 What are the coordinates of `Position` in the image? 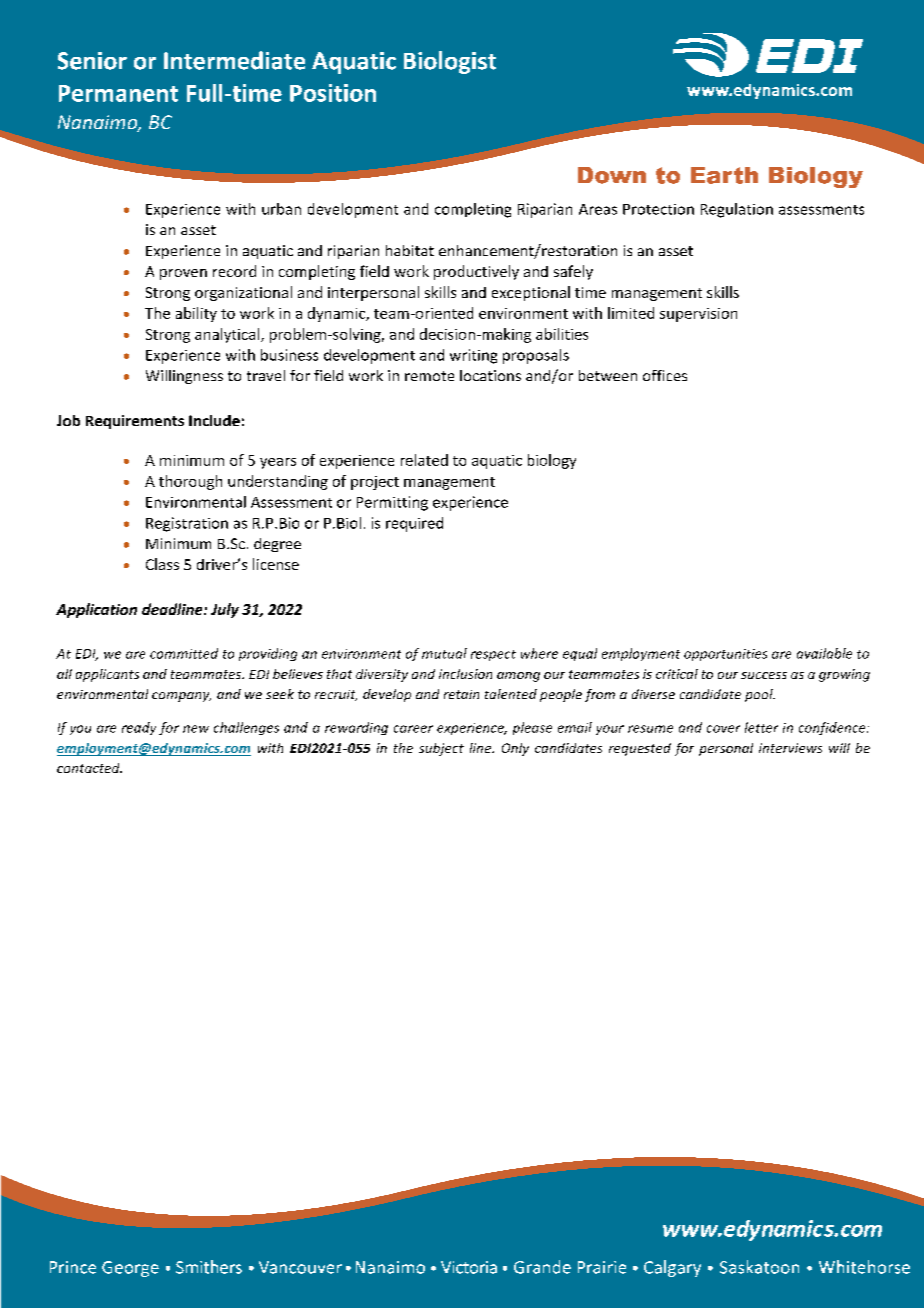 It's located at (333, 93).
